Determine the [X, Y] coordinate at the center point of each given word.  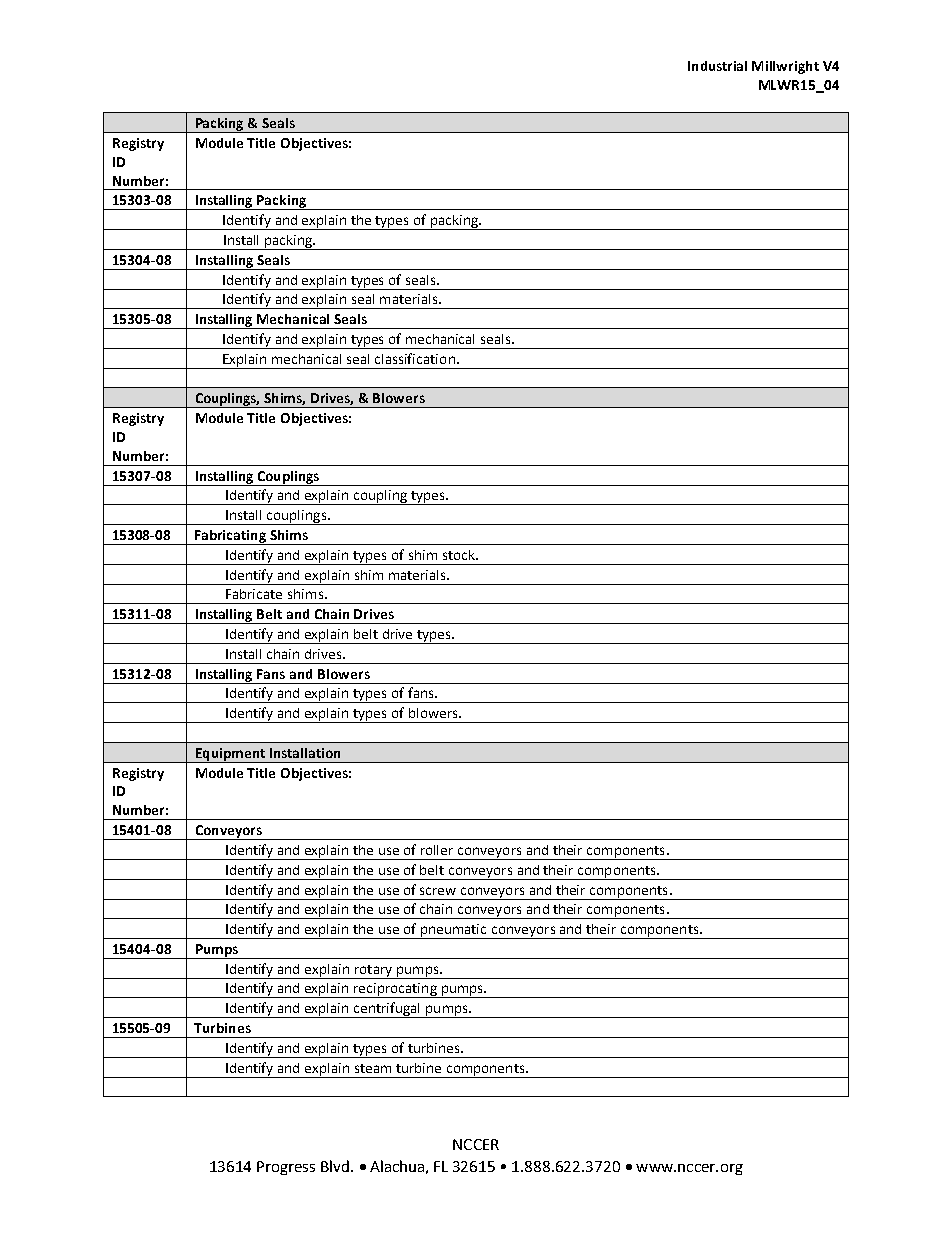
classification [415, 358]
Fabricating [230, 537]
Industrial [717, 66]
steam [373, 1068]
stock [460, 555]
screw [438, 891]
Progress [286, 1168]
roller [437, 850]
